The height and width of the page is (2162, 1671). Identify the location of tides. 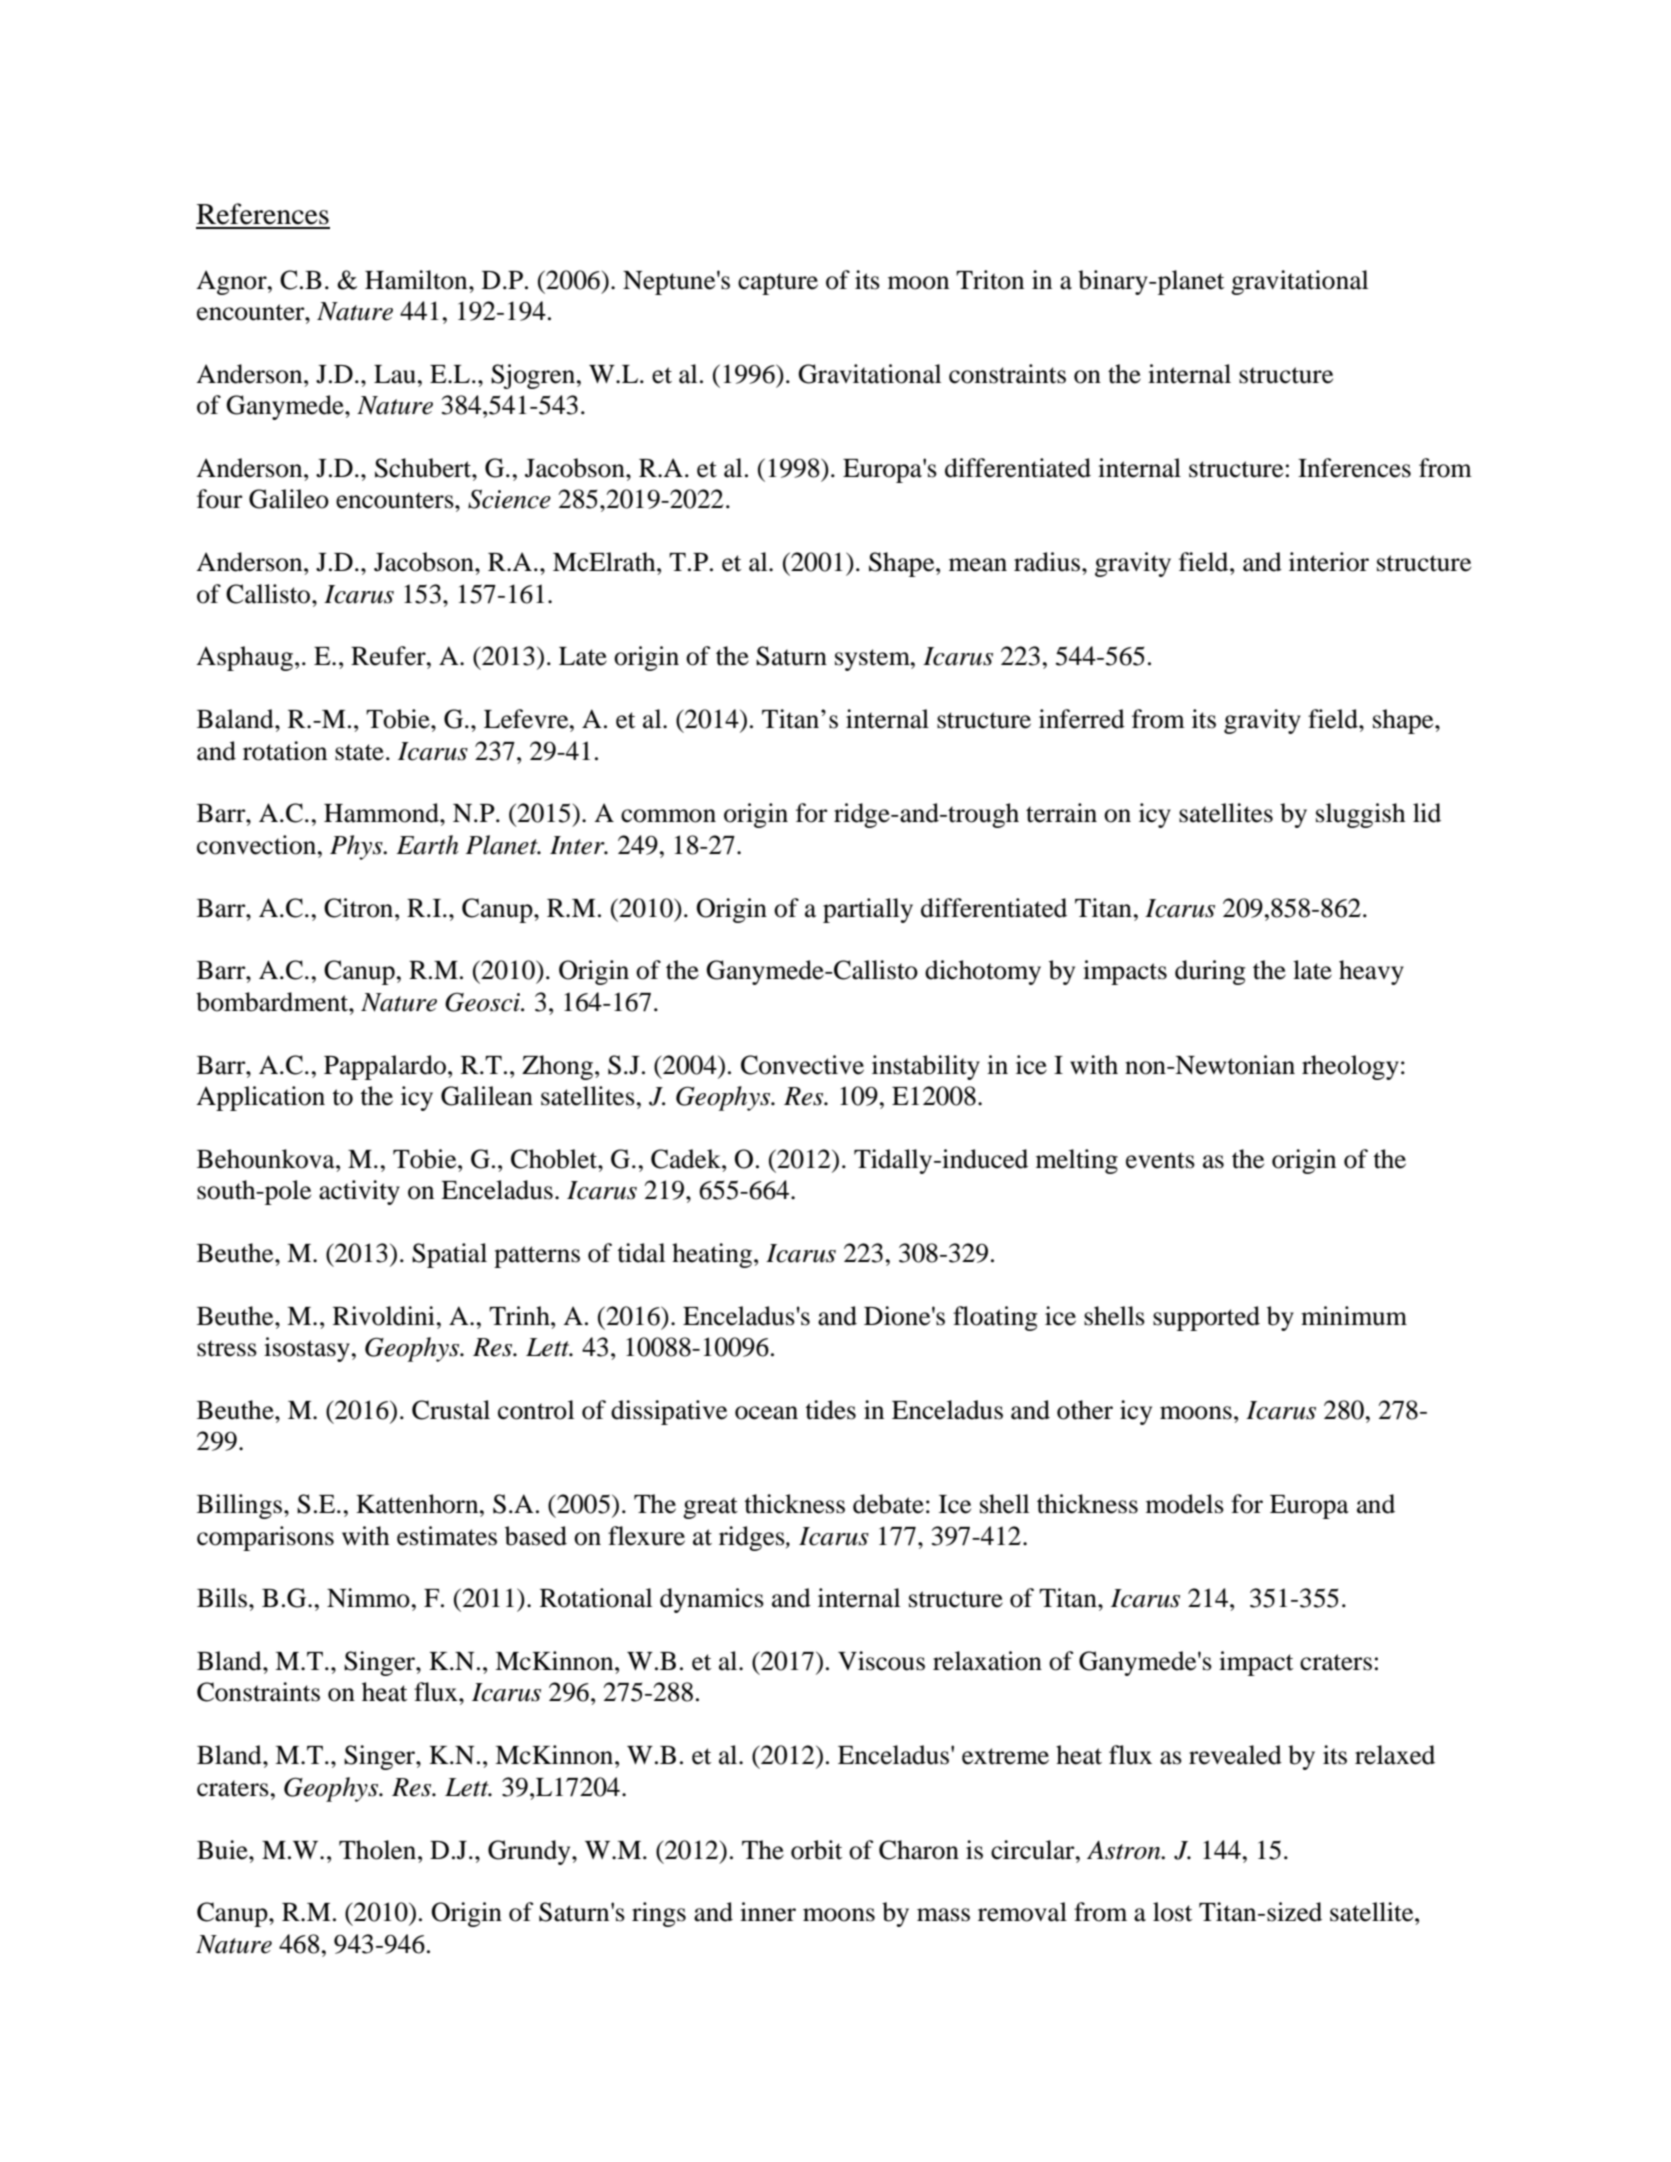
(830, 1410).
